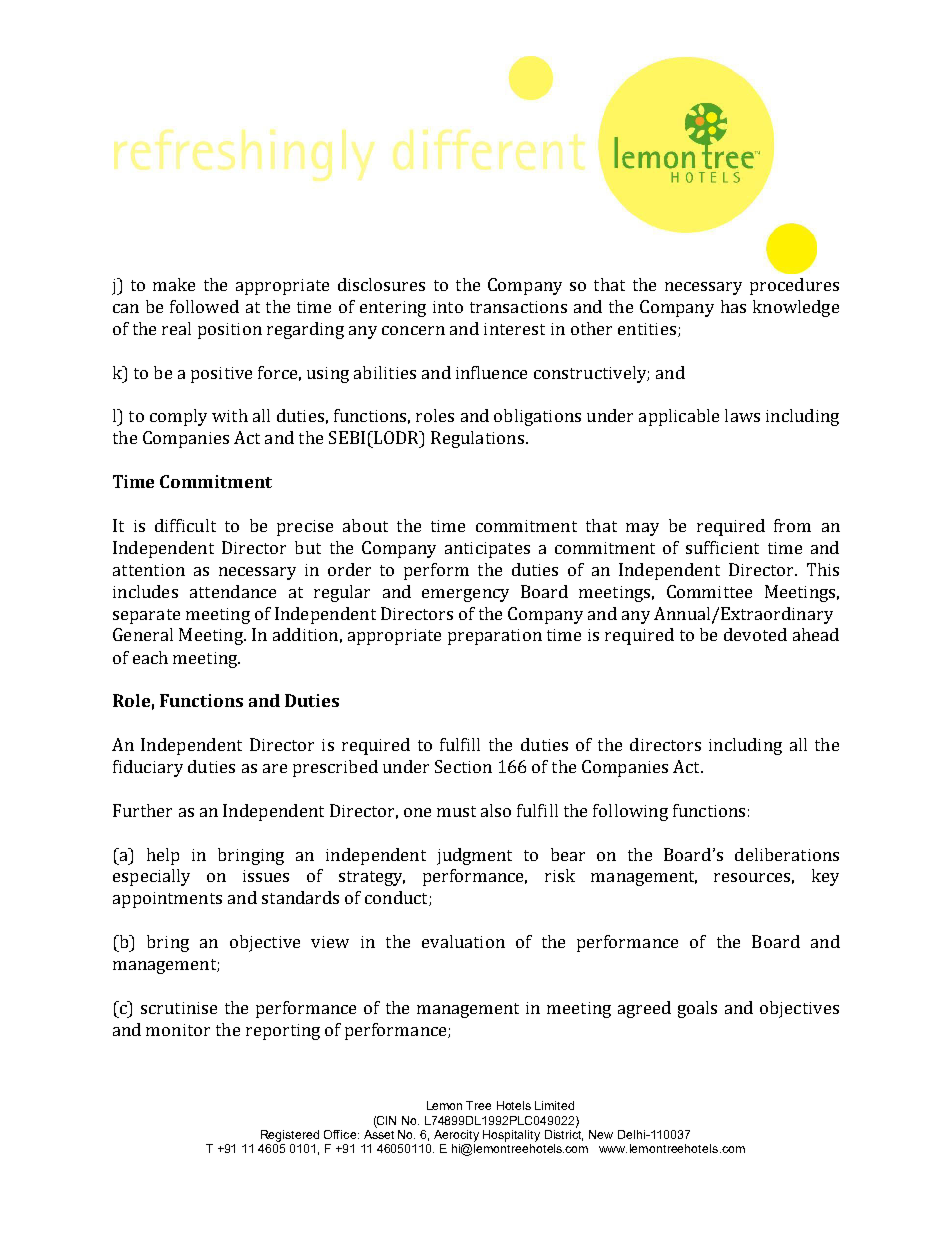 The height and width of the page is (1233, 952). I want to click on has, so click(733, 306).
